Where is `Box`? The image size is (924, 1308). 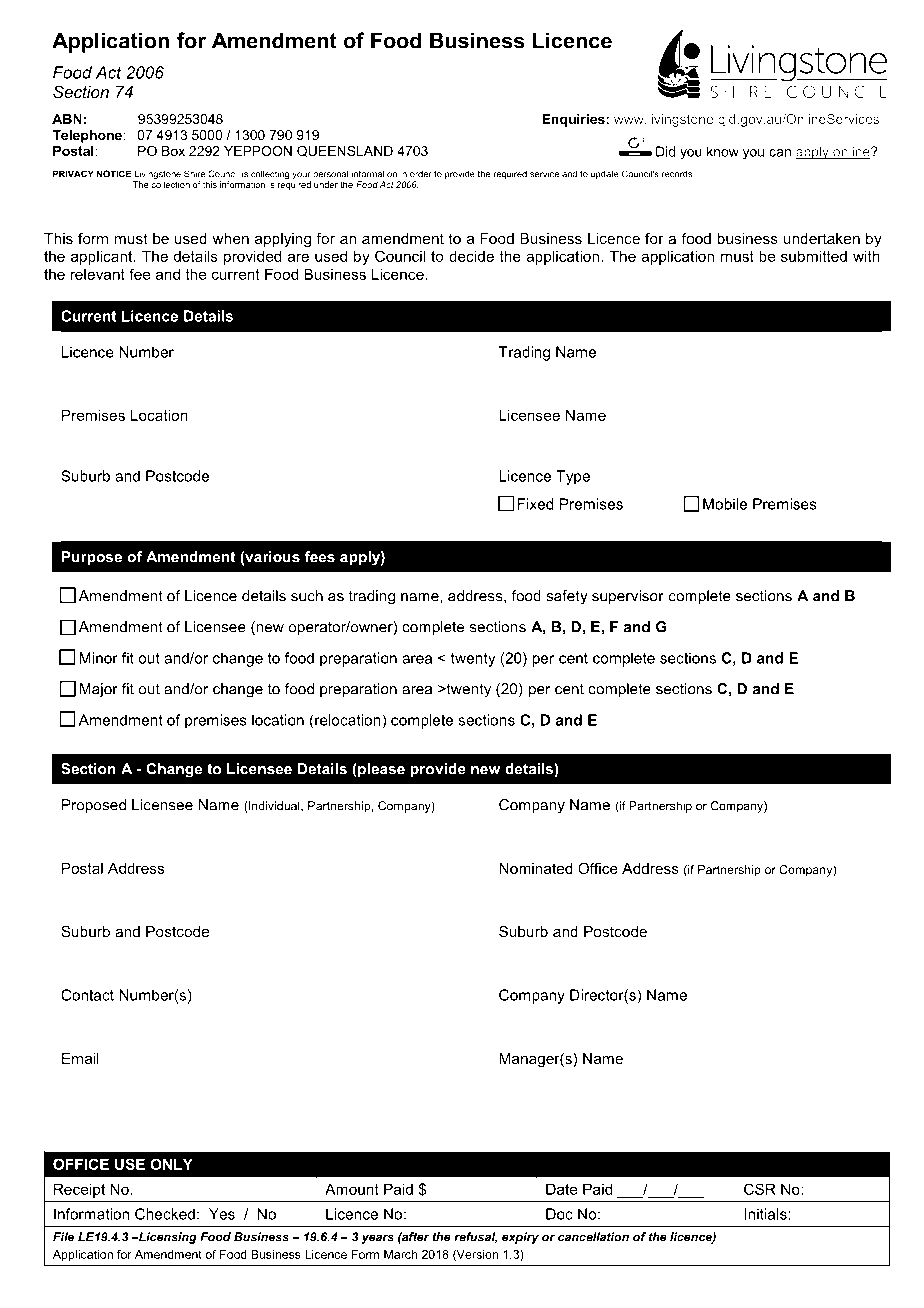 Box is located at coordinates (173, 151).
